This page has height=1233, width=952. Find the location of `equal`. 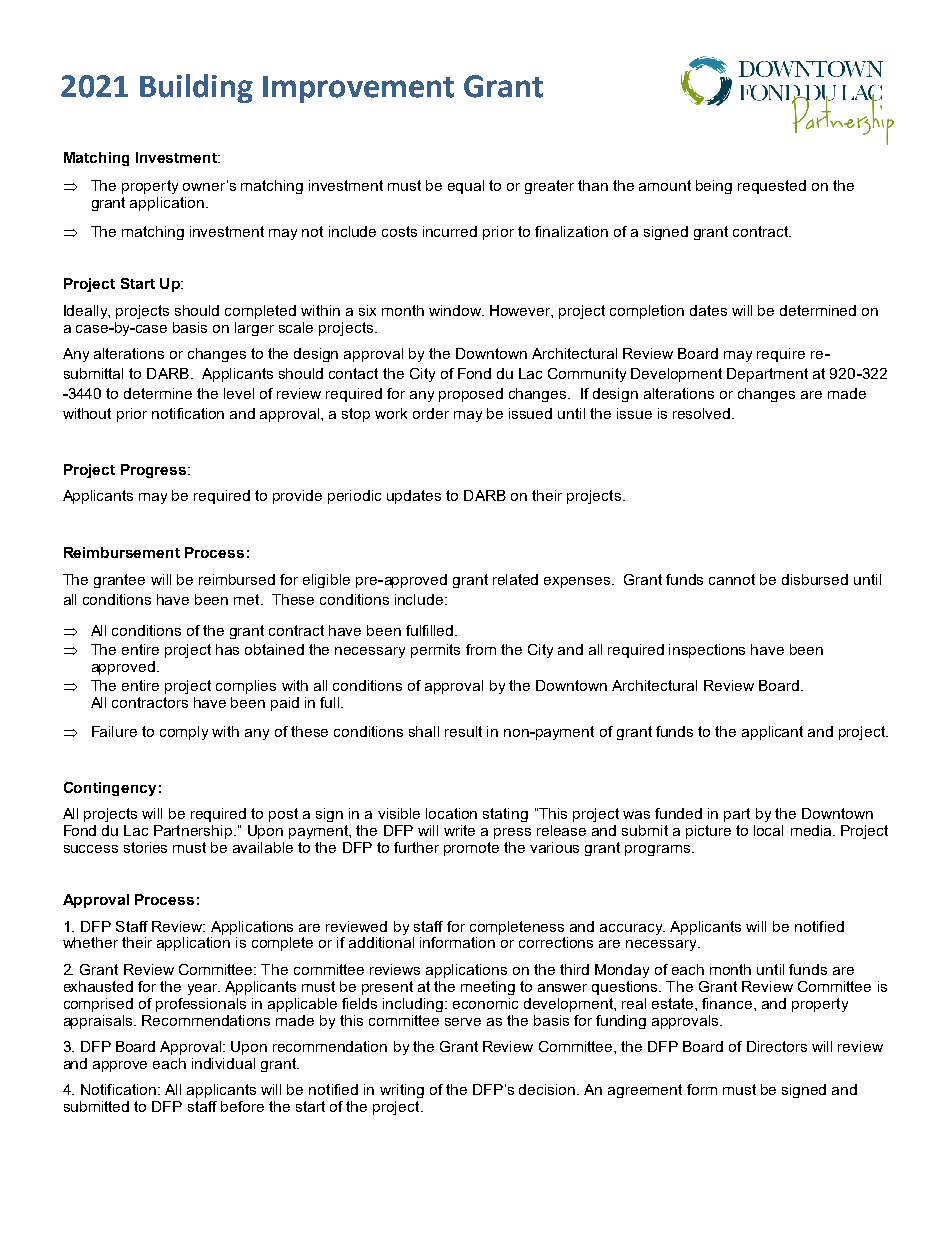

equal is located at coordinates (466, 187).
